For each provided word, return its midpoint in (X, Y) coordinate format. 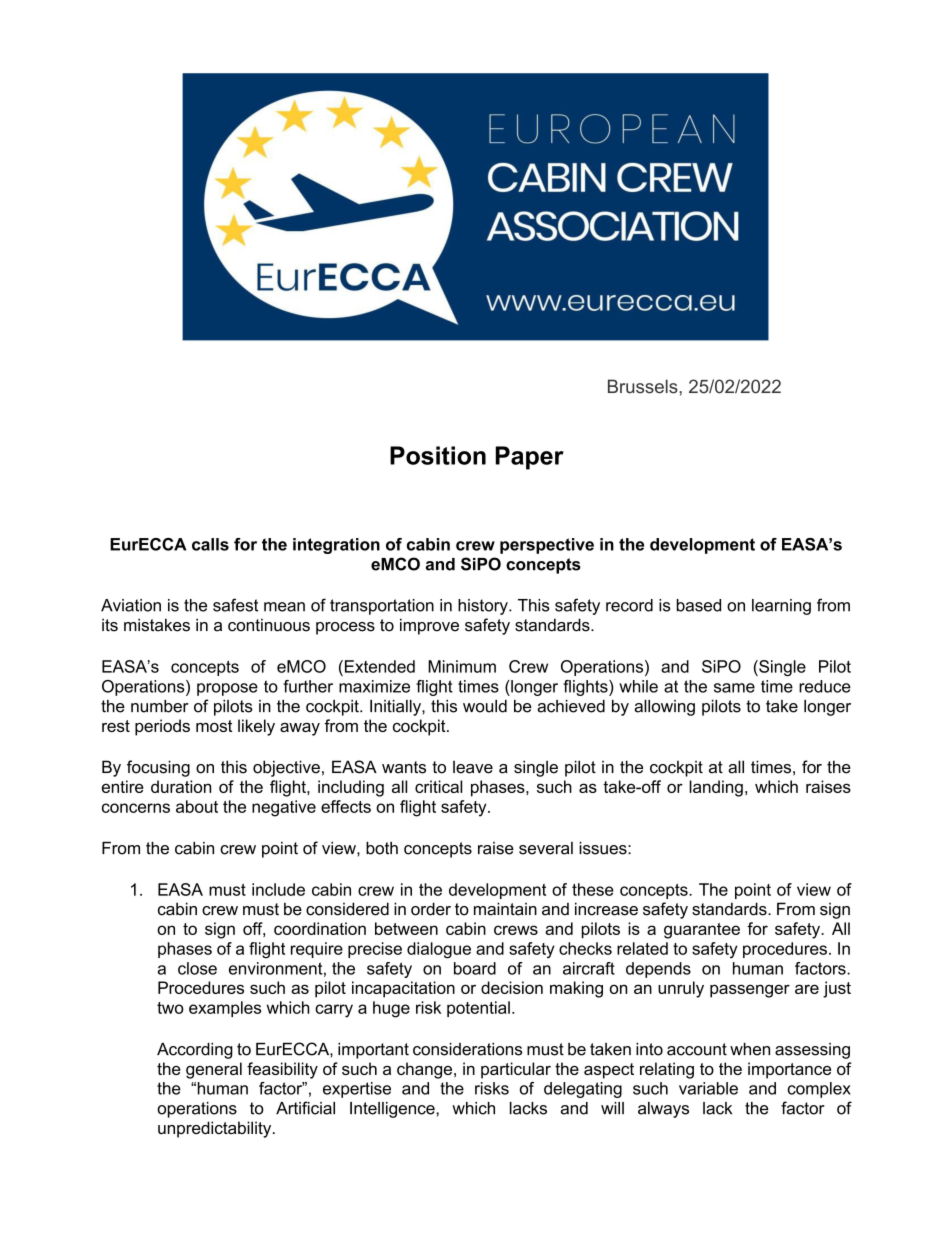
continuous (269, 625)
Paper (530, 458)
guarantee (702, 931)
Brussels (644, 386)
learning (781, 607)
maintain (505, 909)
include (278, 889)
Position (438, 455)
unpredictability (216, 1129)
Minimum (462, 666)
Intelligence (393, 1110)
